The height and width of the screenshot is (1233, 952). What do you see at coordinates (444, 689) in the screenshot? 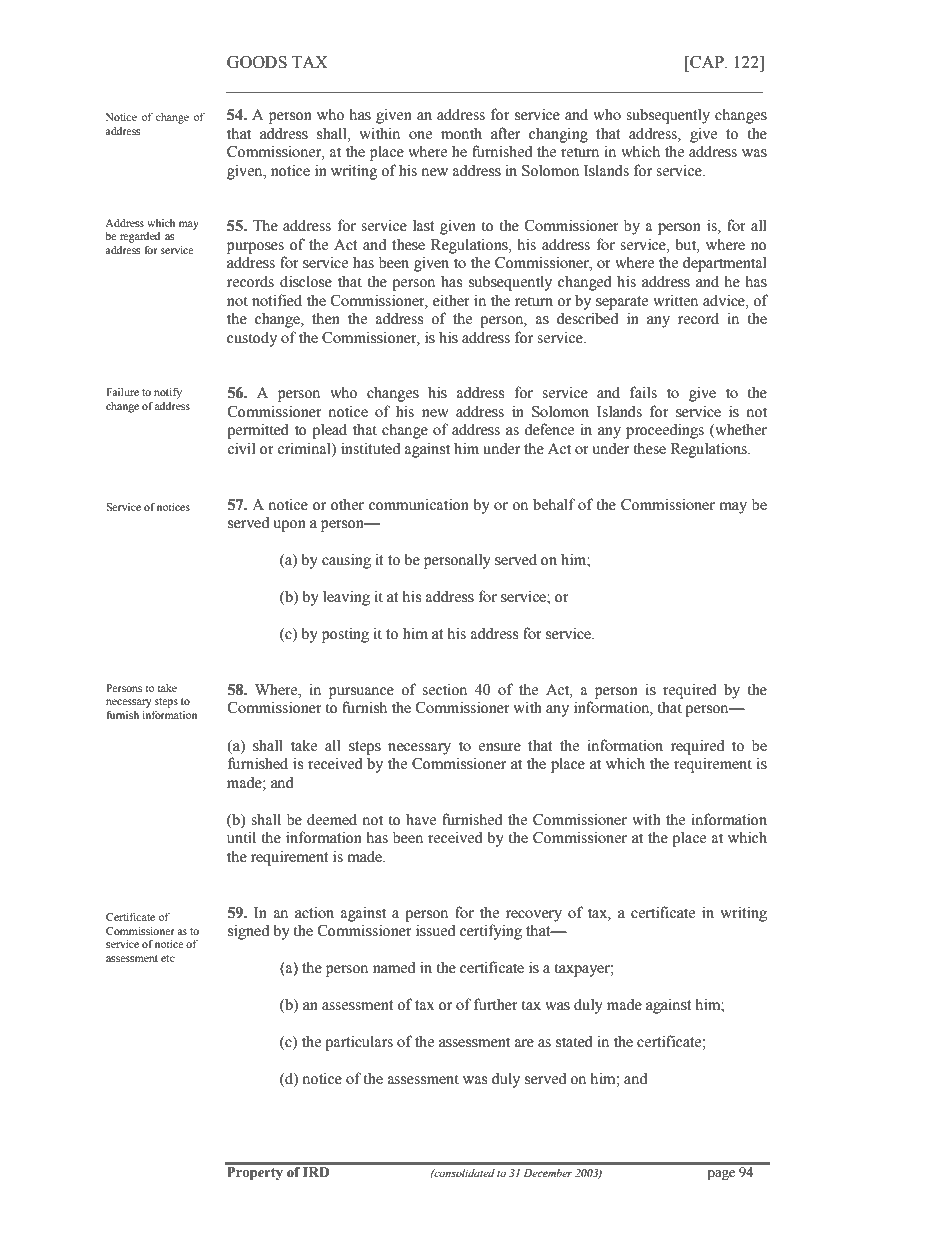
I see `section` at bounding box center [444, 689].
